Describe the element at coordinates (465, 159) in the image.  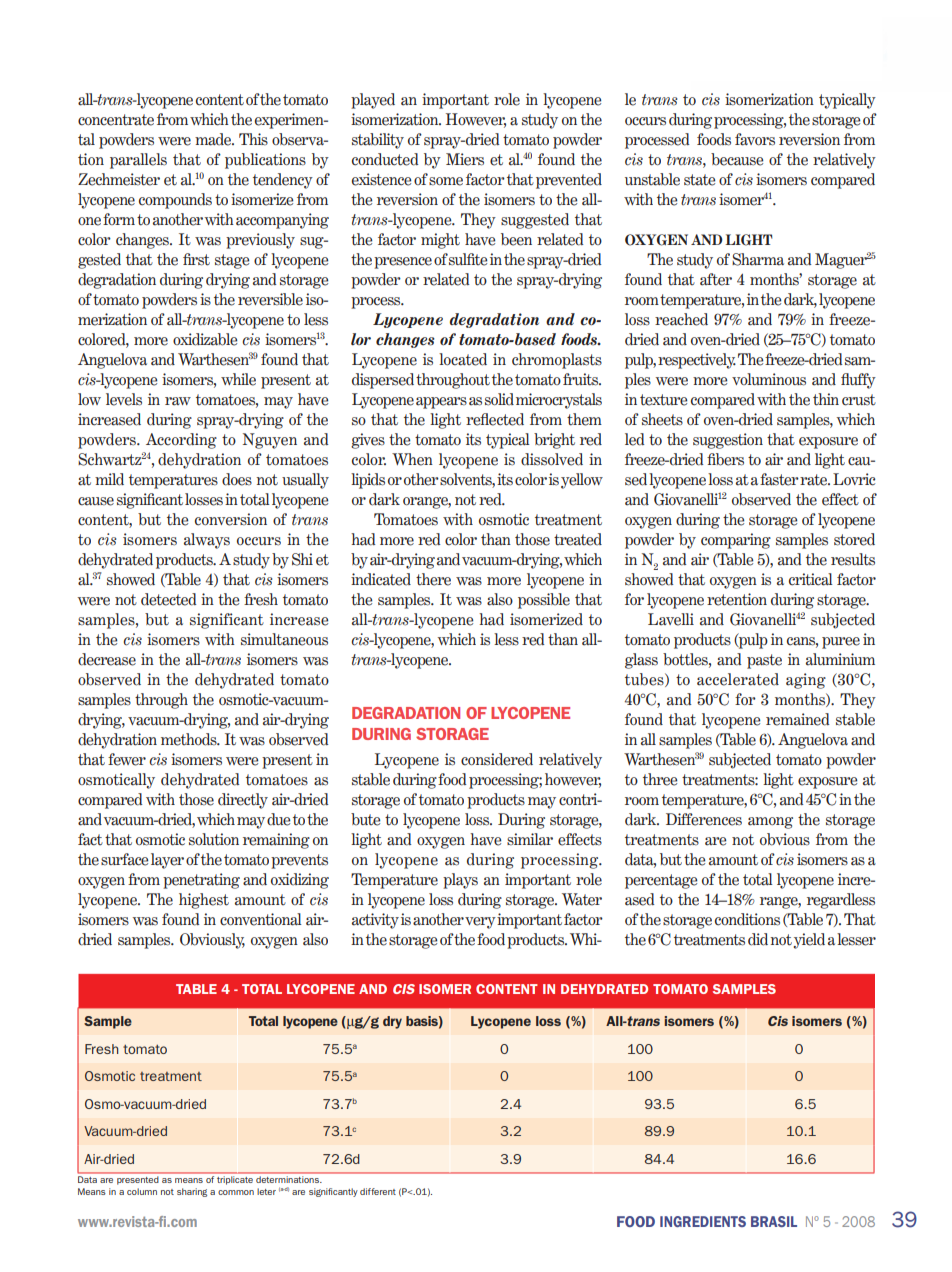
I see `Miers` at that location.
